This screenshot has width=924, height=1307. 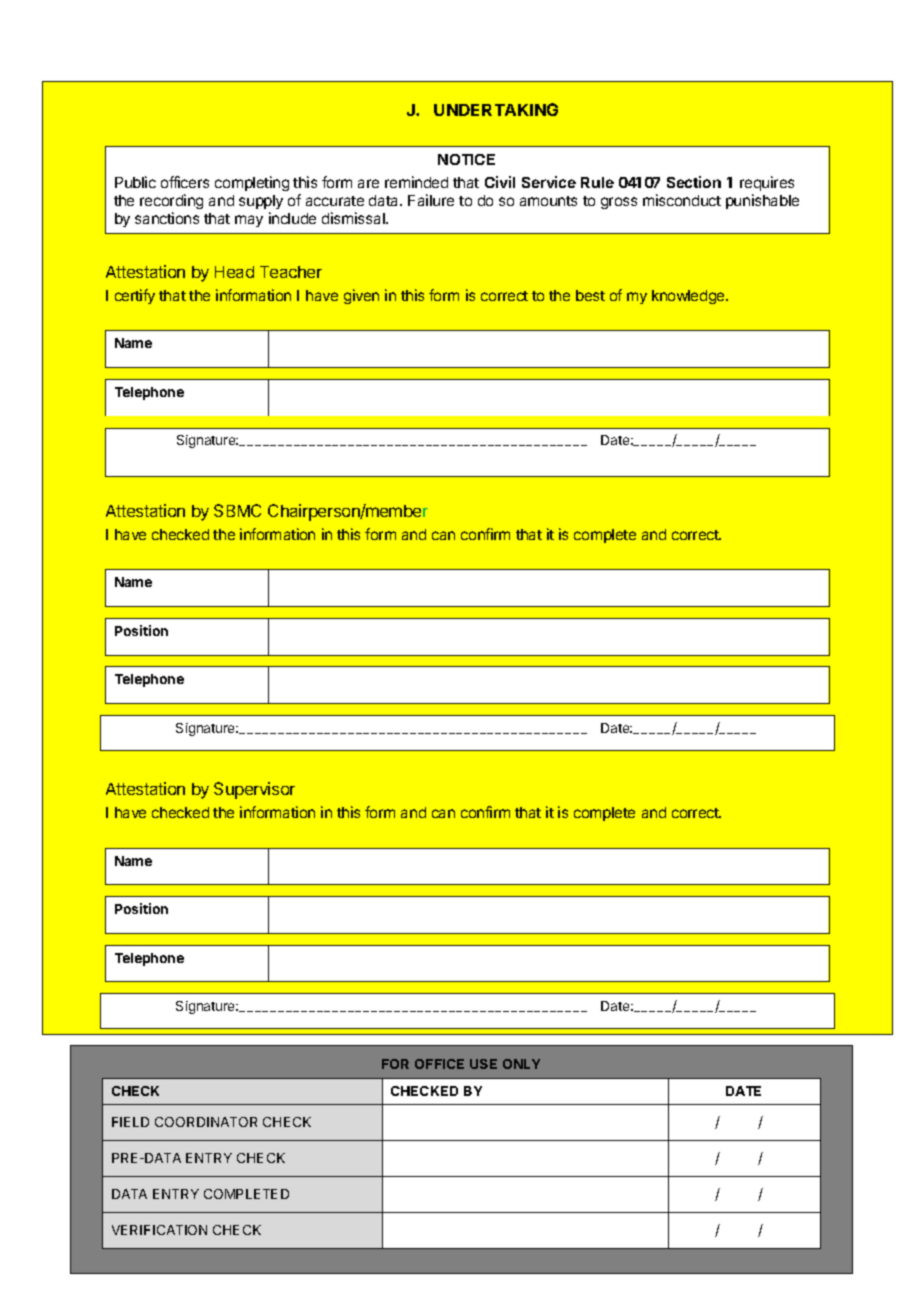 What do you see at coordinates (206, 1122) in the screenshot?
I see `COORDINATOR` at bounding box center [206, 1122].
